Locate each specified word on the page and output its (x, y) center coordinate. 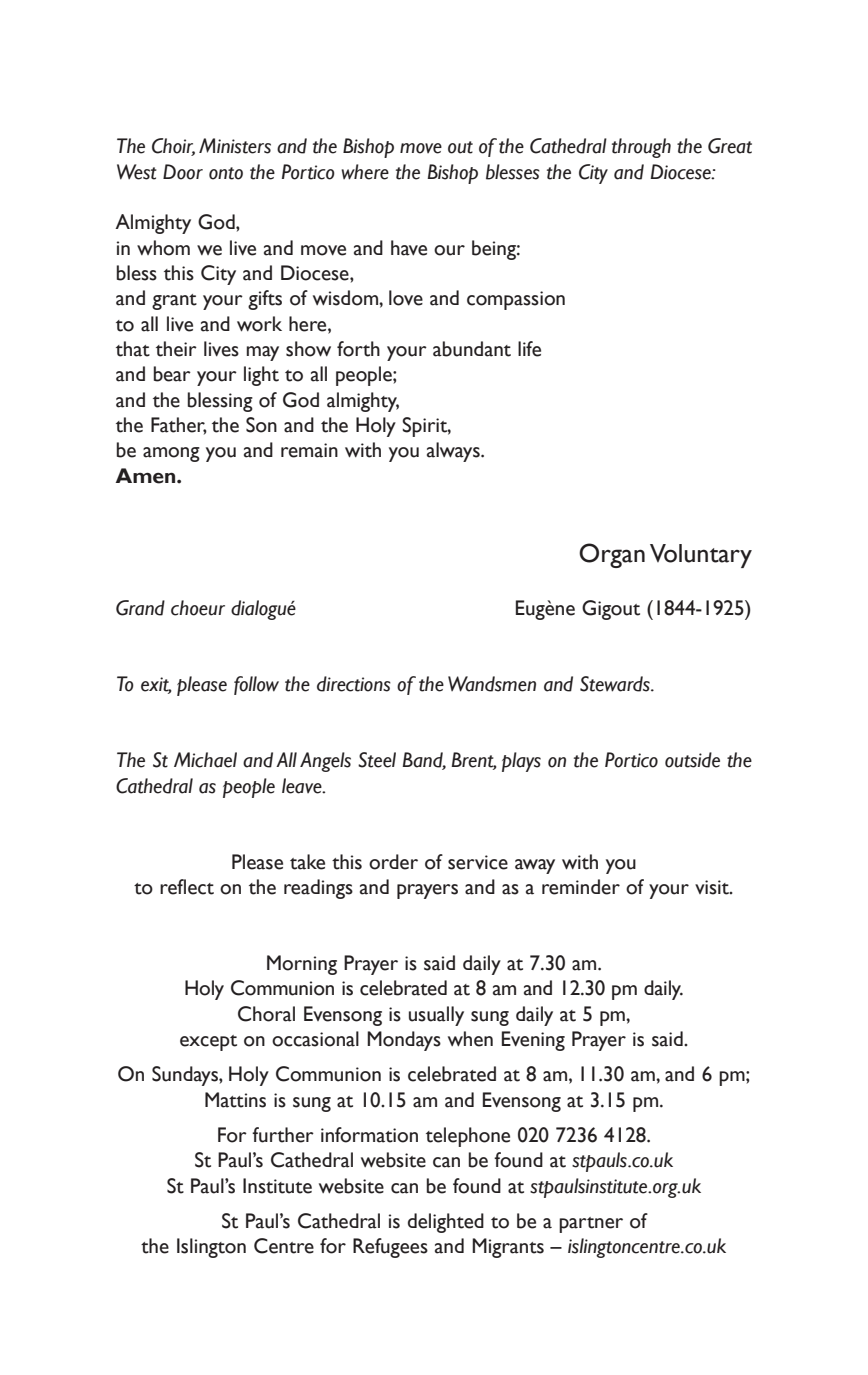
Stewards (616, 684)
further (283, 1135)
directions (354, 684)
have (409, 248)
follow (256, 685)
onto (226, 173)
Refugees (390, 1248)
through (641, 148)
